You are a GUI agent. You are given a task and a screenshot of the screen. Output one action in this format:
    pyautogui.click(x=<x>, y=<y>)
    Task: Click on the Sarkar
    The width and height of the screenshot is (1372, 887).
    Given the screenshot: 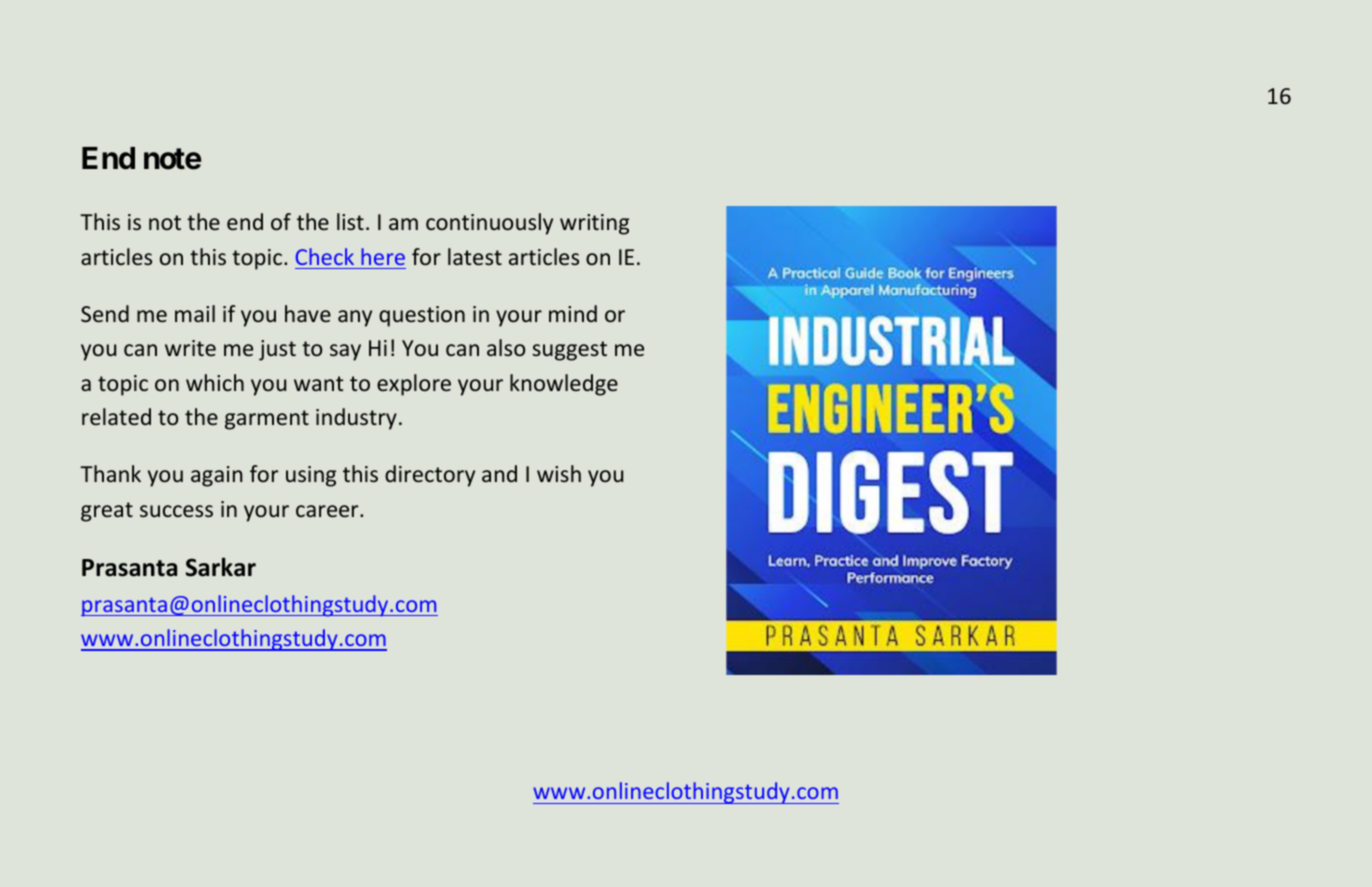 What is the action you would take?
    pyautogui.click(x=221, y=567)
